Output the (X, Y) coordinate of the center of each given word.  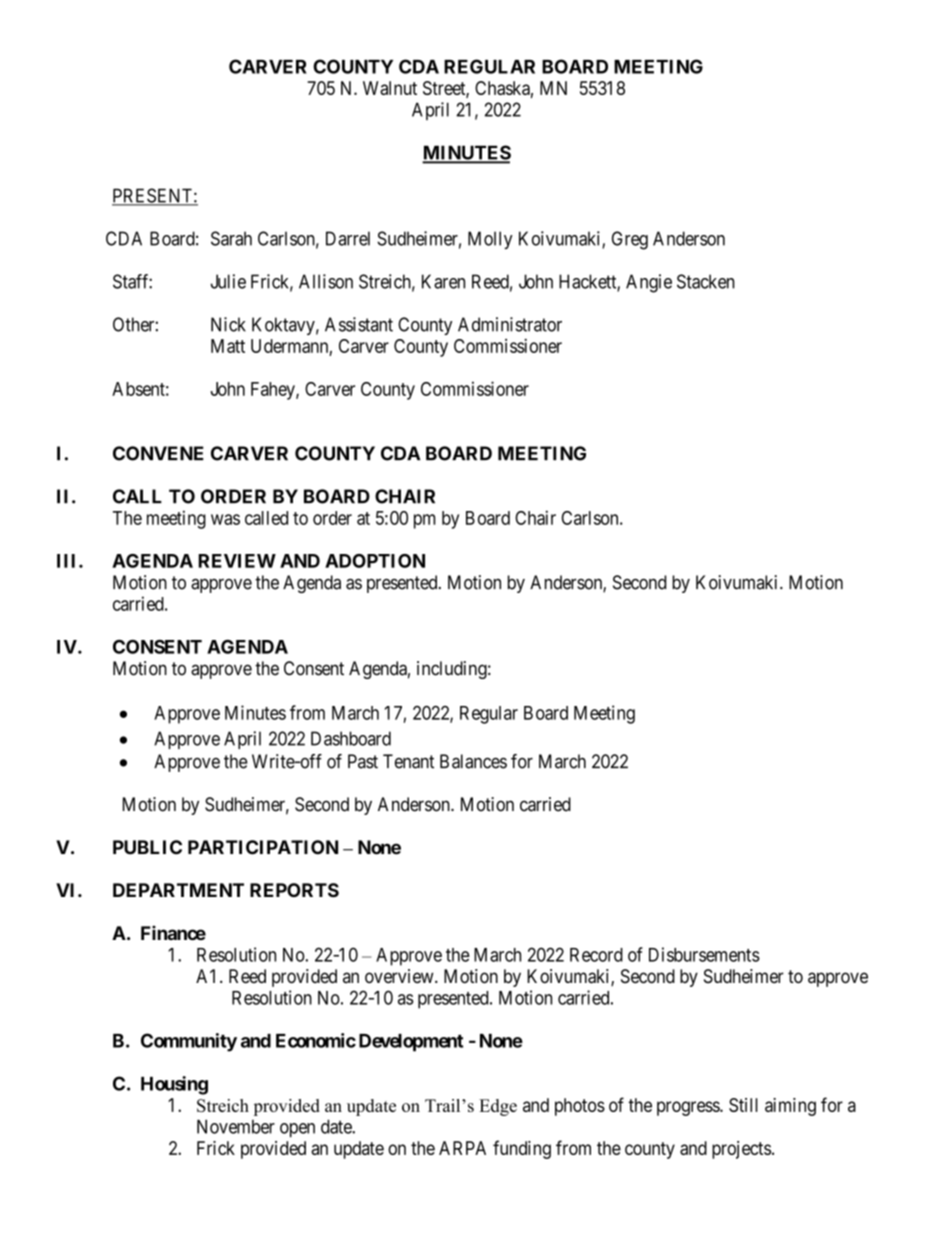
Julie (228, 281)
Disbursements (704, 954)
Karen (443, 281)
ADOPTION (375, 561)
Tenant (408, 761)
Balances (473, 761)
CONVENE (158, 453)
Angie (649, 283)
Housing (174, 1085)
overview (400, 976)
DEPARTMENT (178, 890)
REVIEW (237, 561)
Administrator (510, 324)
